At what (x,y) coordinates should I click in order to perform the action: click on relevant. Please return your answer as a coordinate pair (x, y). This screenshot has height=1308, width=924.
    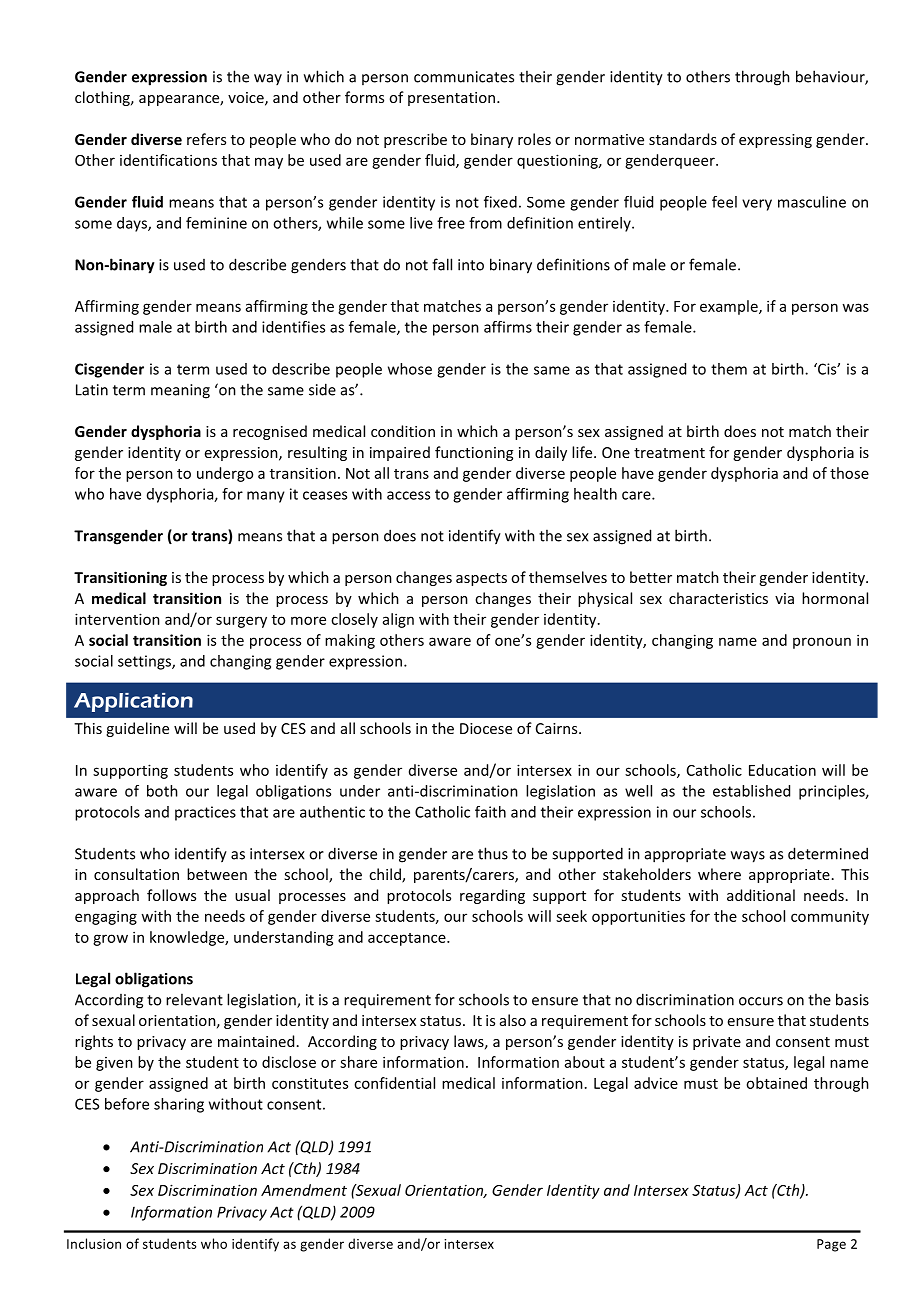
    Looking at the image, I should click on (194, 999).
